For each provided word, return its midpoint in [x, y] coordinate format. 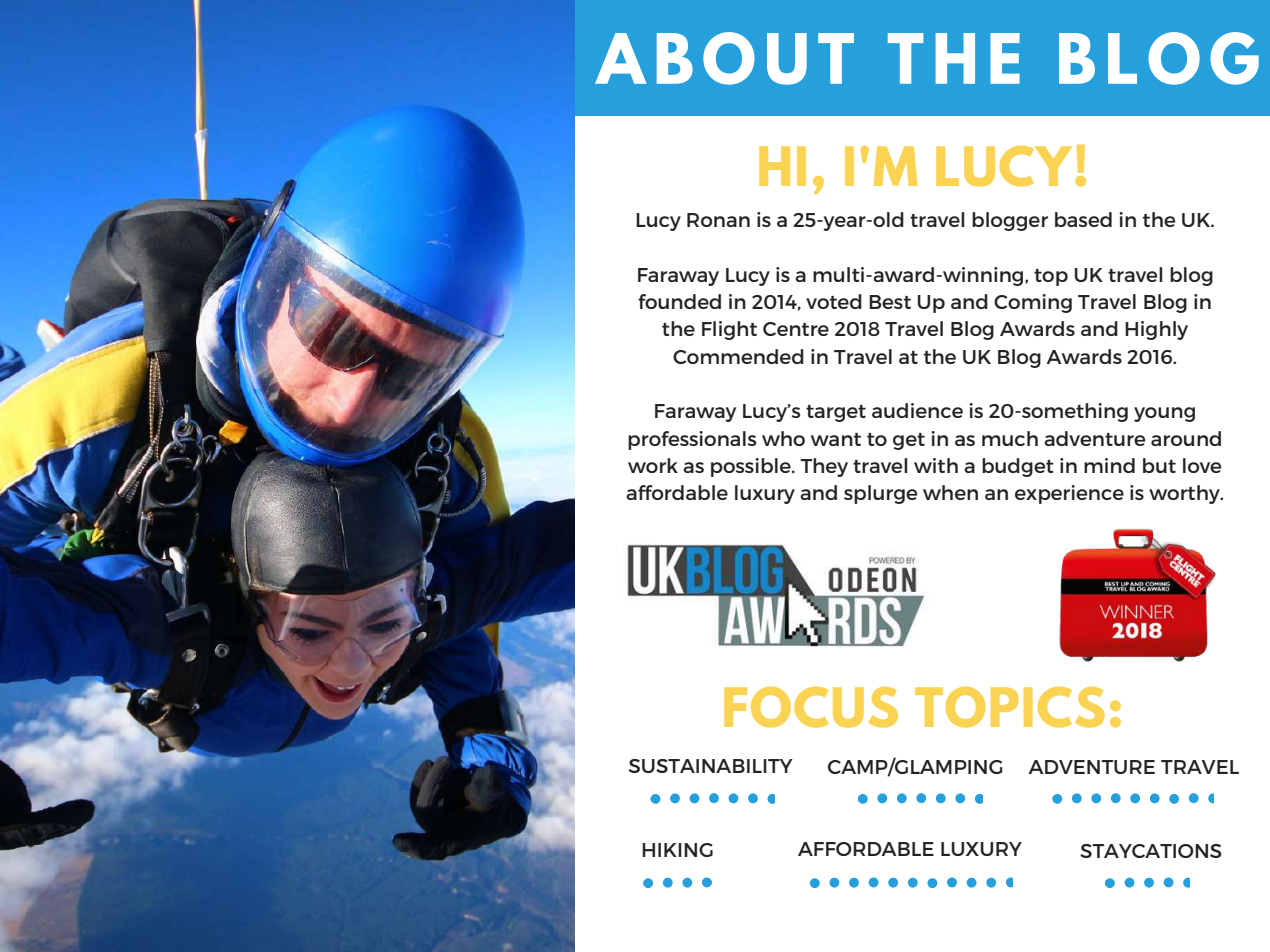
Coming [1033, 303]
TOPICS [1010, 707]
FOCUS [811, 707]
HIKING [677, 850]
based [1083, 219]
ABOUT [724, 58]
